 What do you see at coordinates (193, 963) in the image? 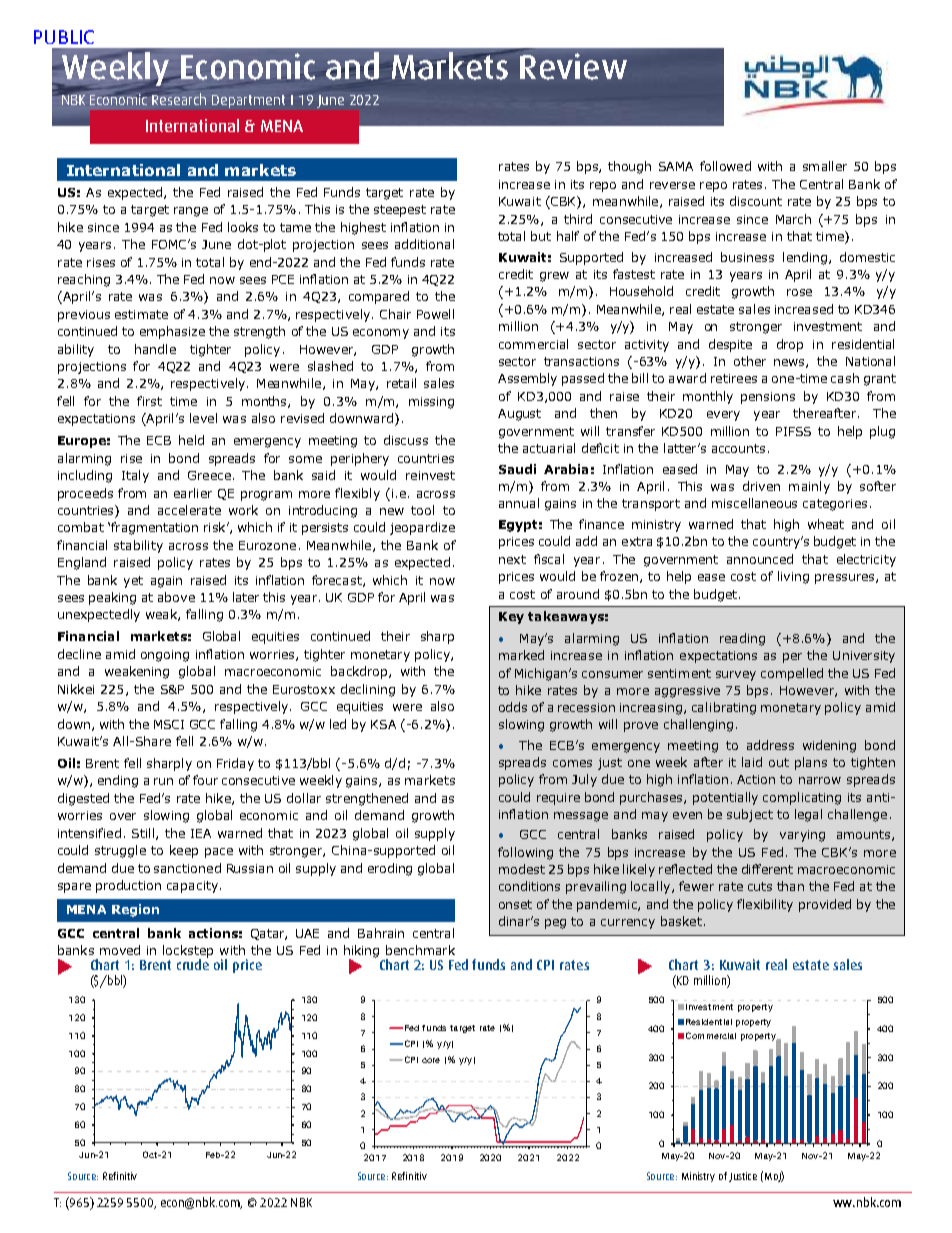
I see `crude` at bounding box center [193, 963].
